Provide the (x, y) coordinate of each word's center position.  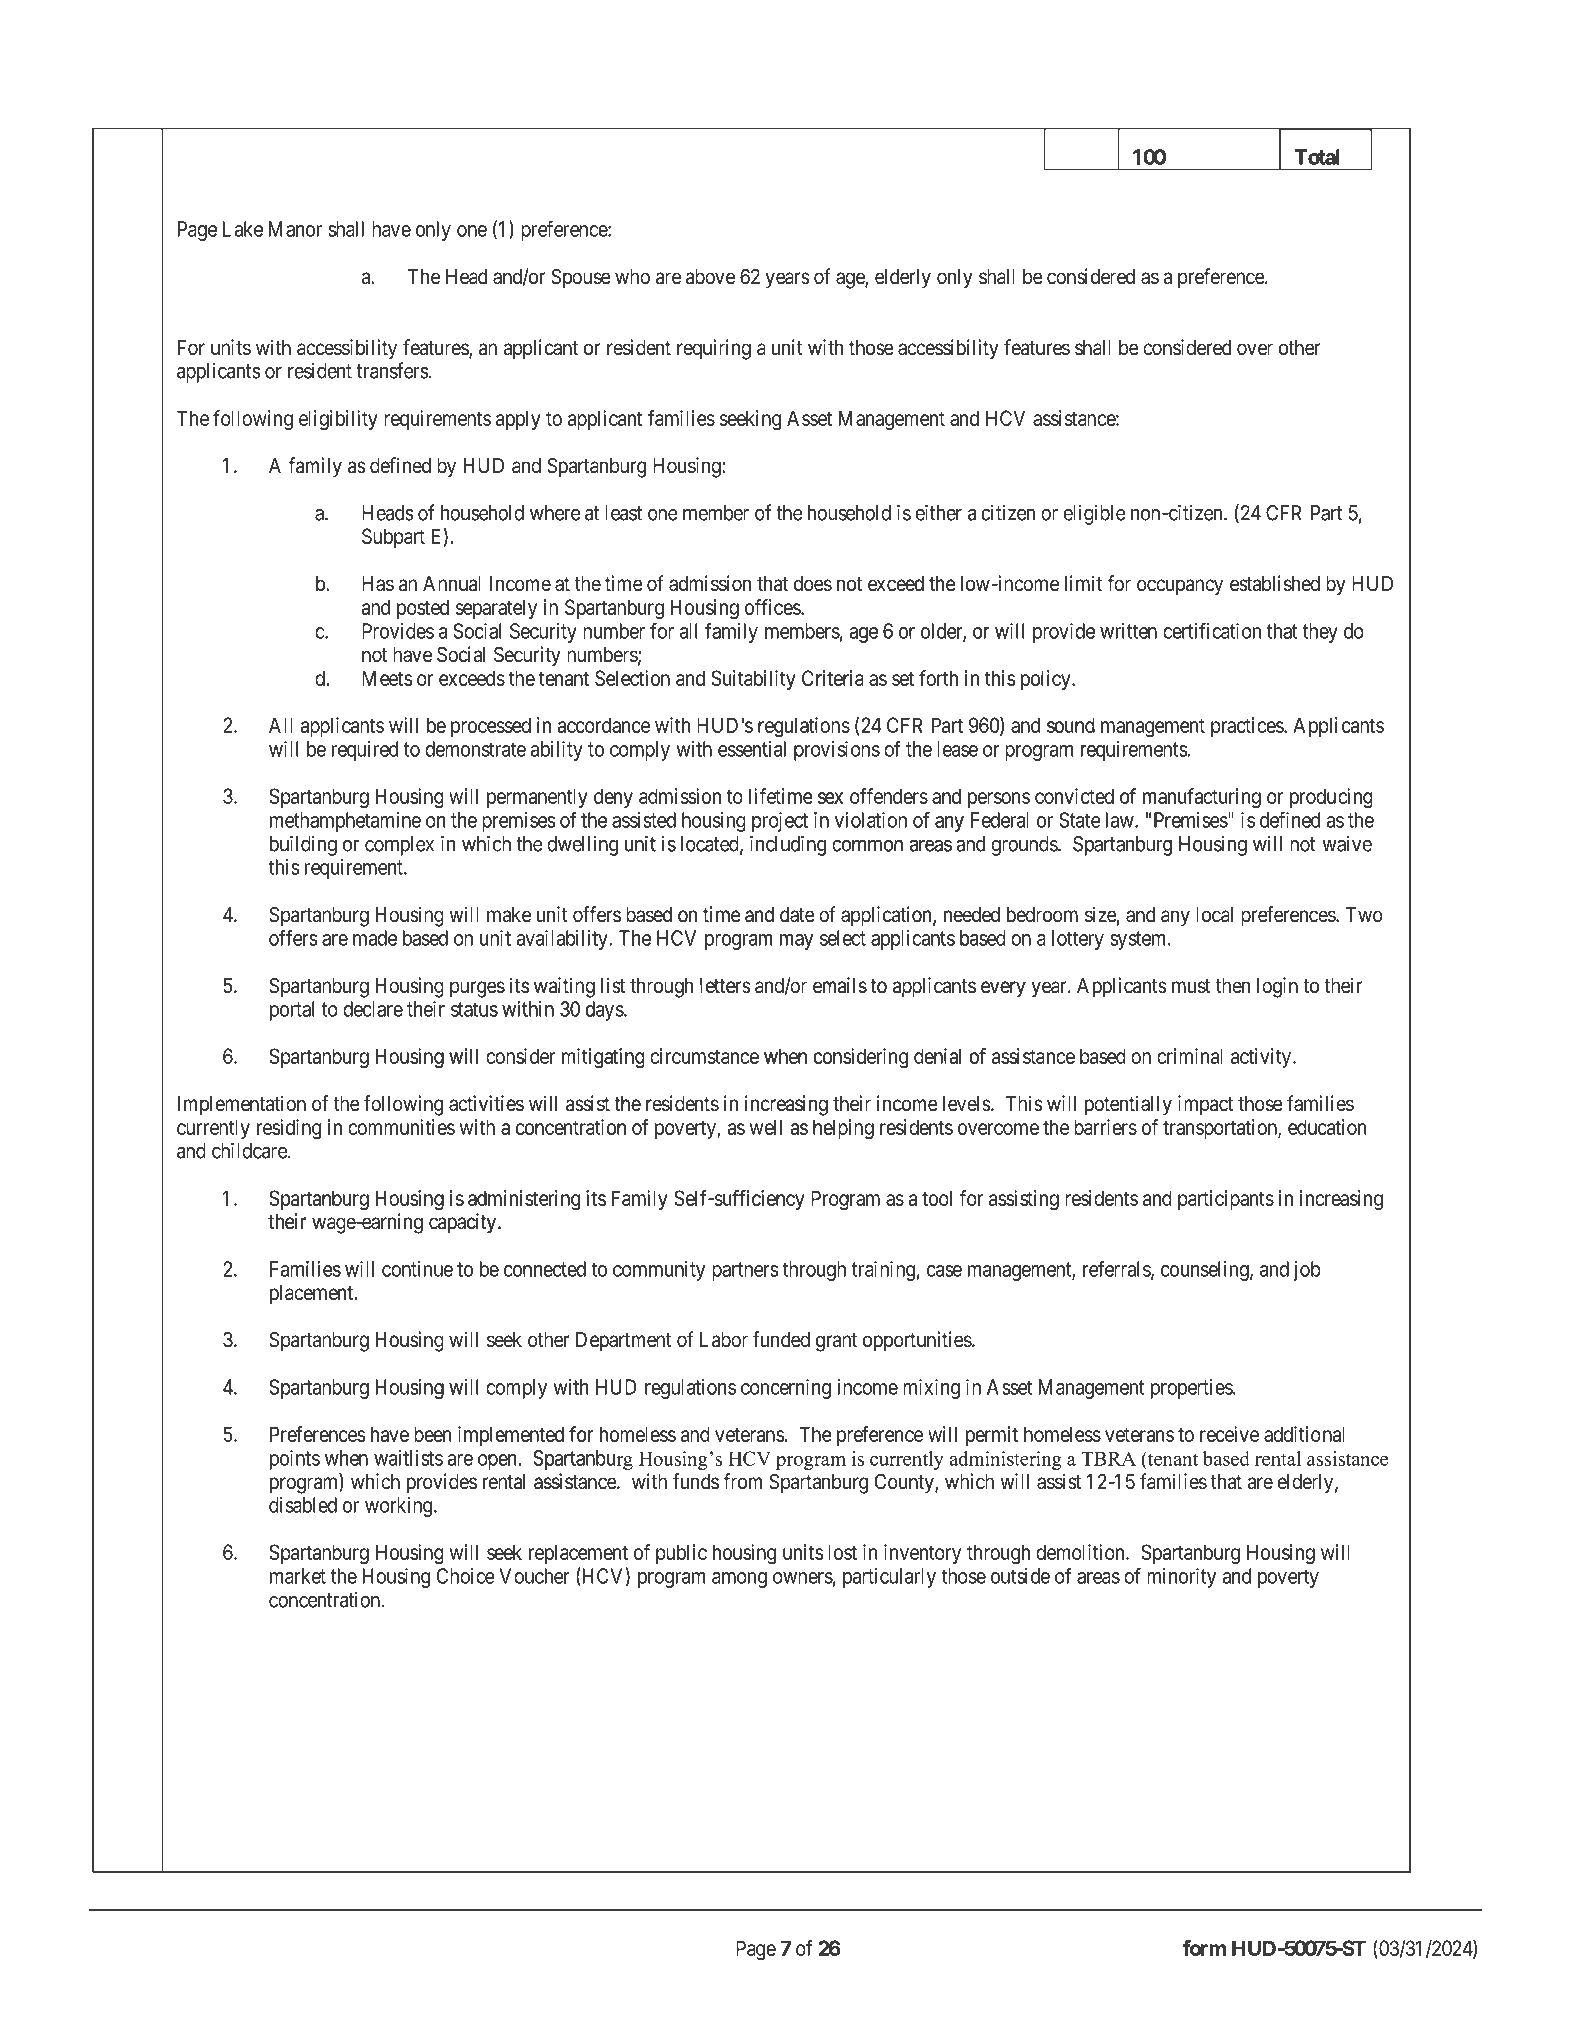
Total (1317, 157)
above (710, 277)
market (298, 1576)
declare (373, 1009)
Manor (295, 229)
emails (840, 985)
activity (1262, 1058)
